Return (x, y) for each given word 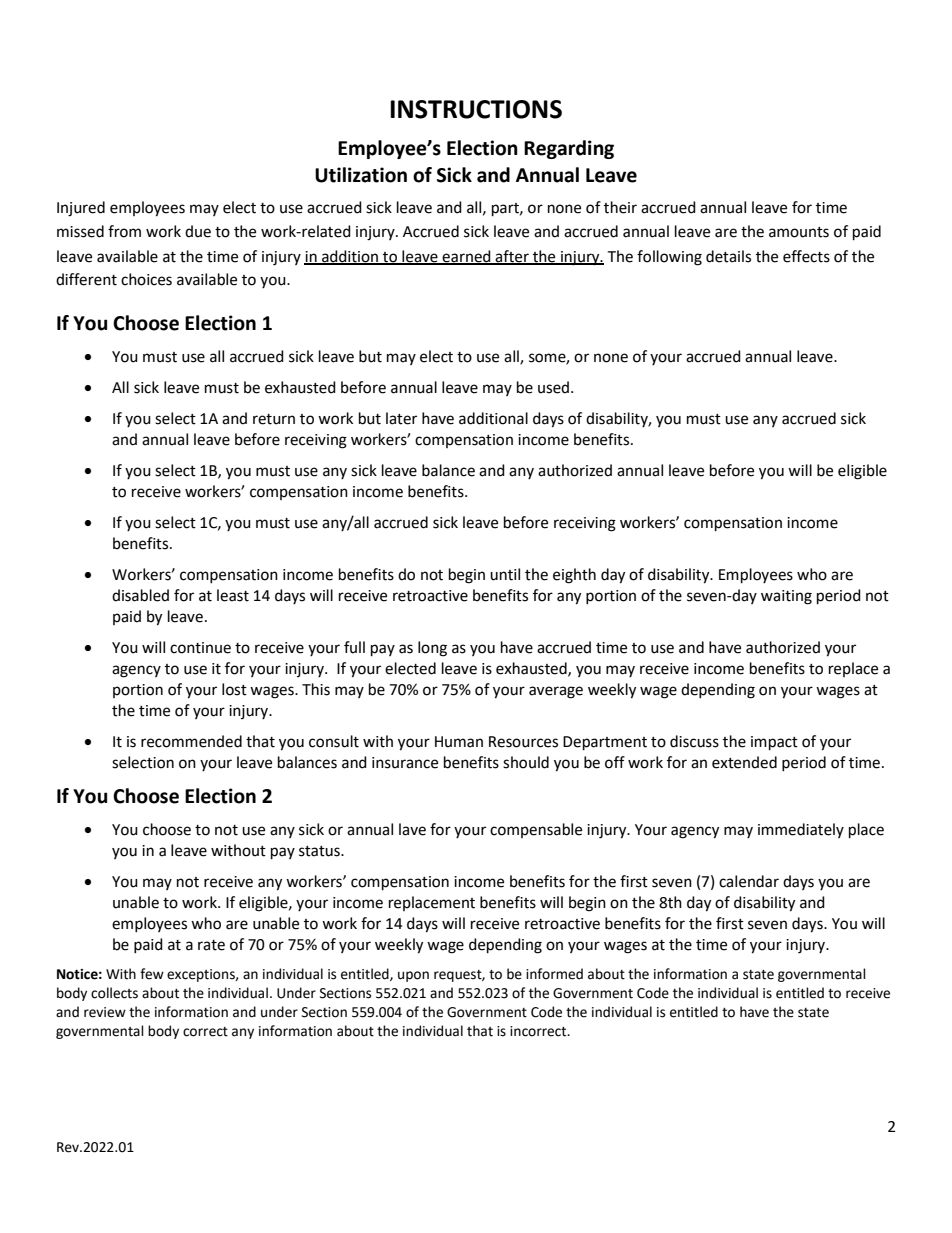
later (401, 418)
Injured (81, 209)
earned (467, 257)
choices (146, 279)
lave (412, 829)
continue (200, 648)
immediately (801, 830)
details (728, 256)
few (152, 974)
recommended (191, 741)
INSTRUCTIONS (476, 109)
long (432, 649)
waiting (786, 597)
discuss (694, 741)
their (620, 207)
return (274, 419)
